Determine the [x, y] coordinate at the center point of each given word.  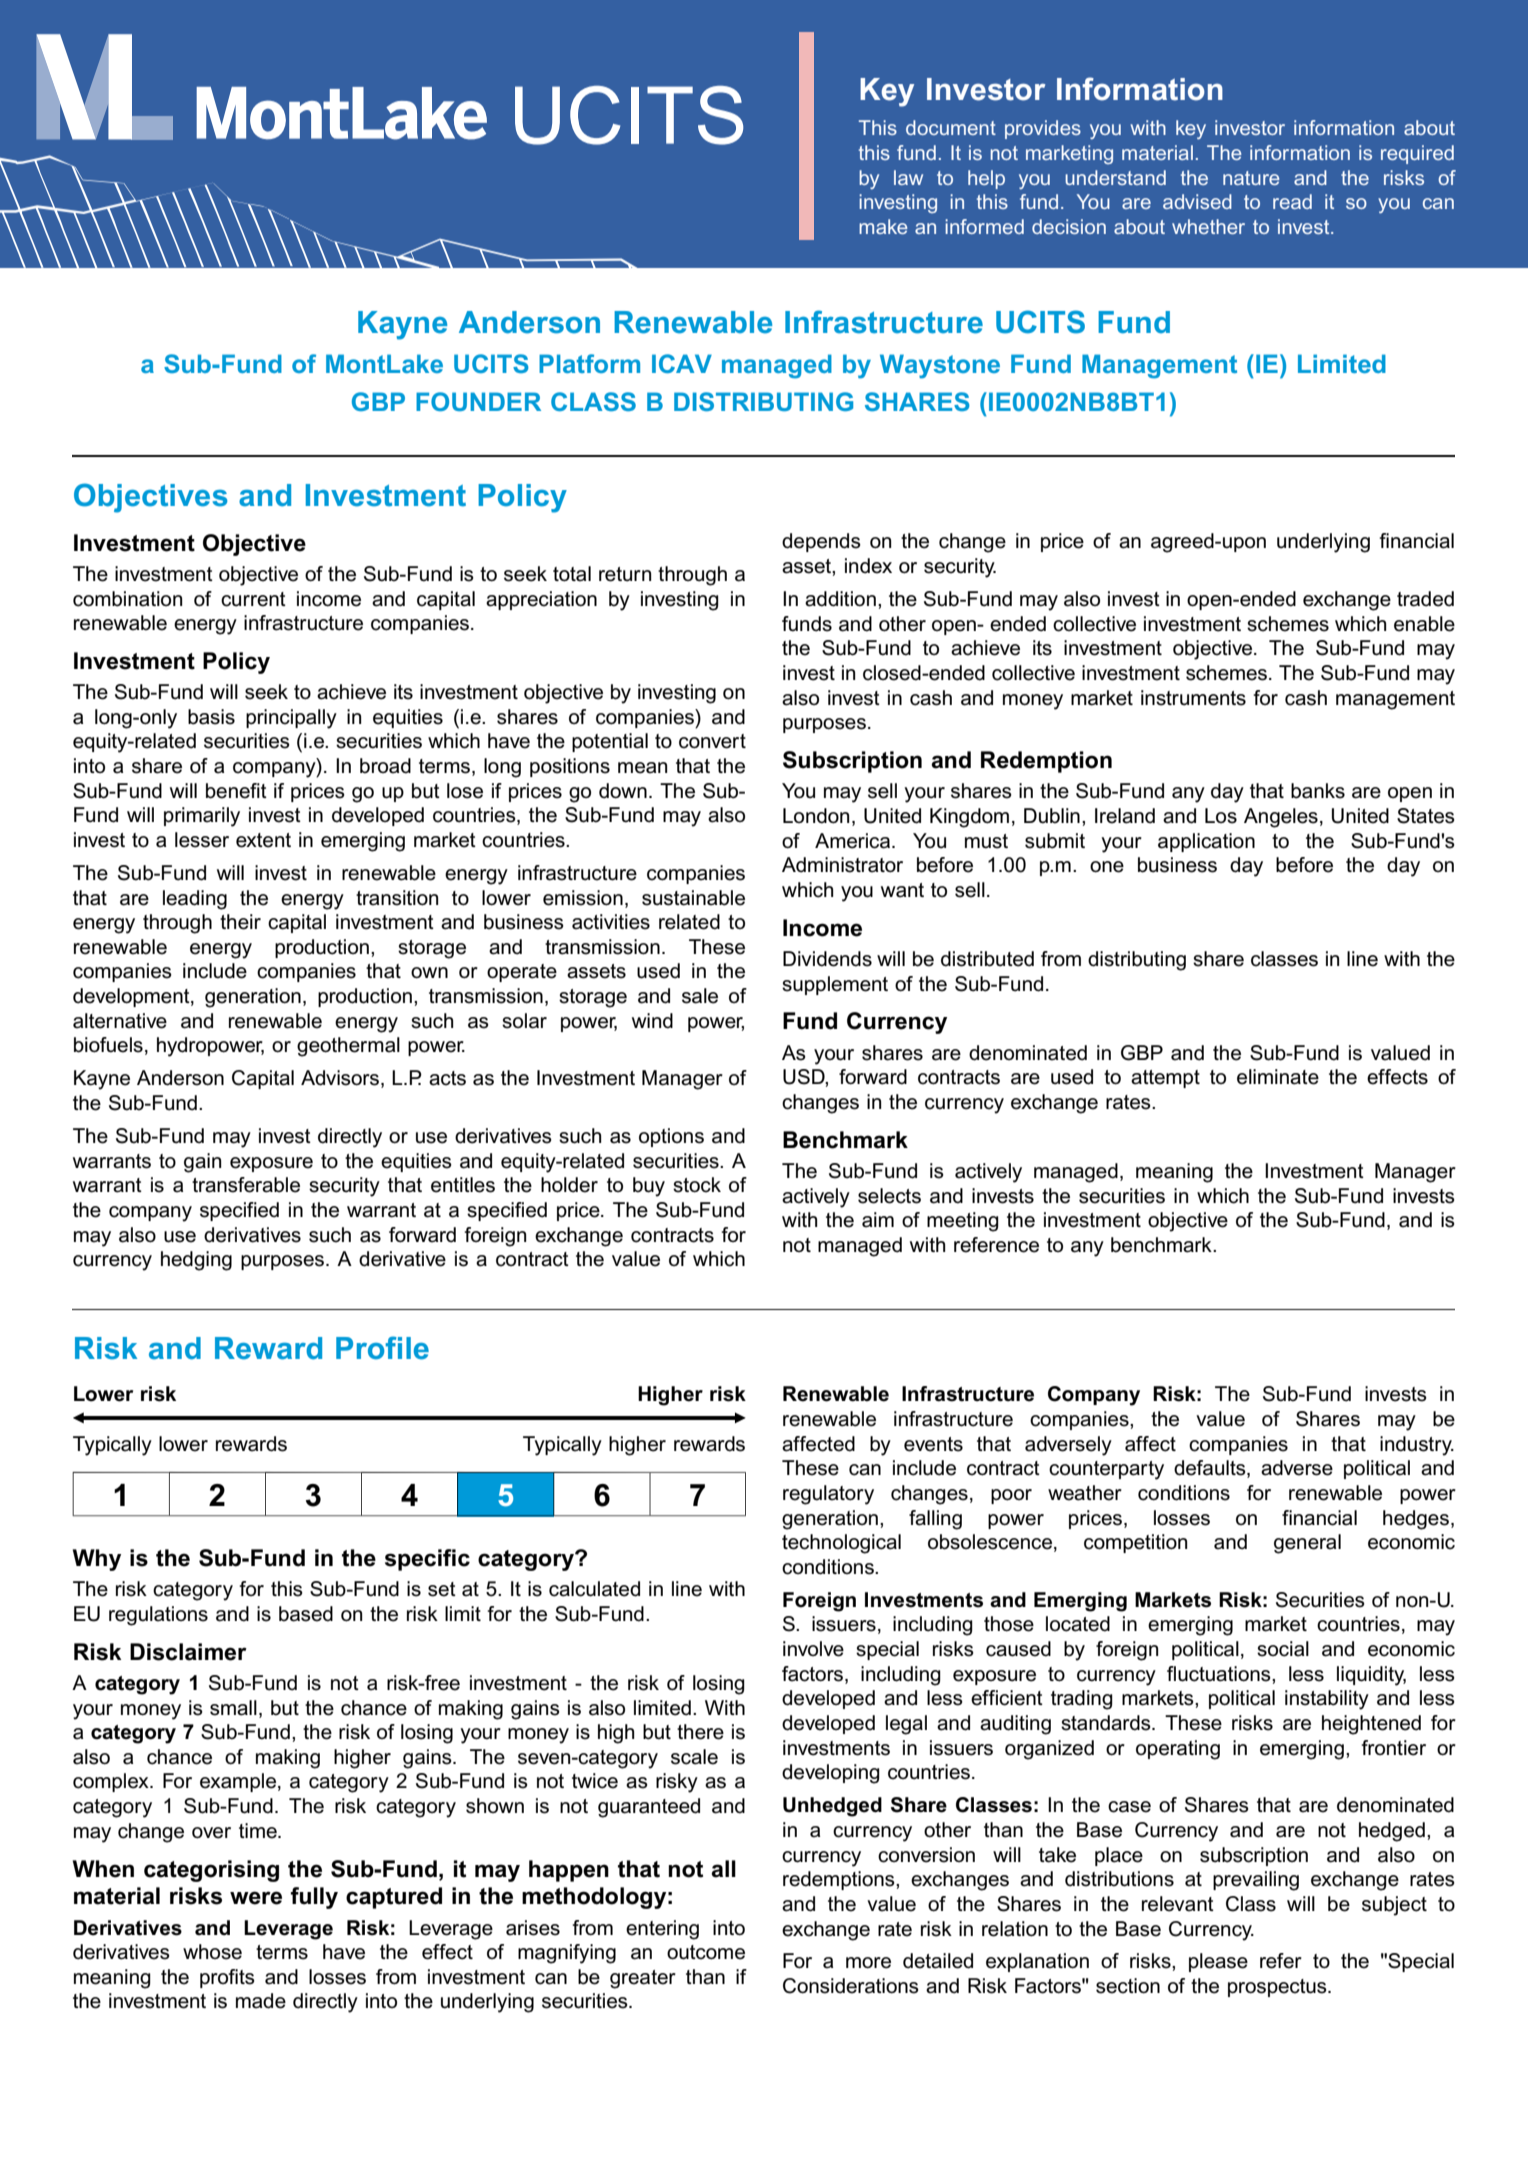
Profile [382, 1348]
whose [212, 1952]
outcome [706, 1952]
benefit [236, 791]
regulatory [828, 1495]
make [883, 226]
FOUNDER [478, 401]
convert [712, 741]
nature [1251, 178]
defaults [1211, 1469]
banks [1318, 791]
